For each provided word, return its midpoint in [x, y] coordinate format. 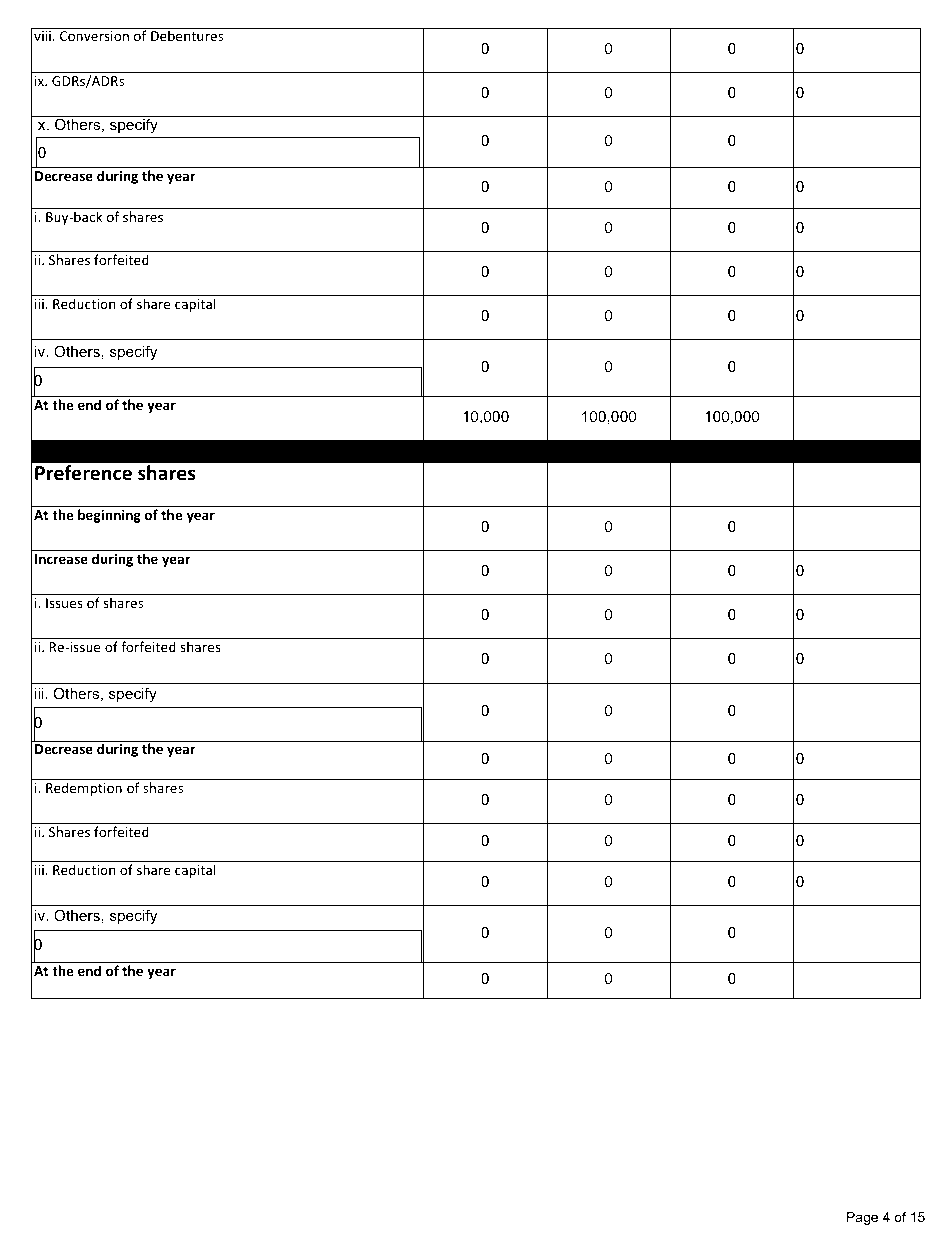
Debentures [187, 35]
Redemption [84, 789]
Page [862, 1218]
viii [42, 36]
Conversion [94, 36]
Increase [61, 559]
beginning [109, 516]
